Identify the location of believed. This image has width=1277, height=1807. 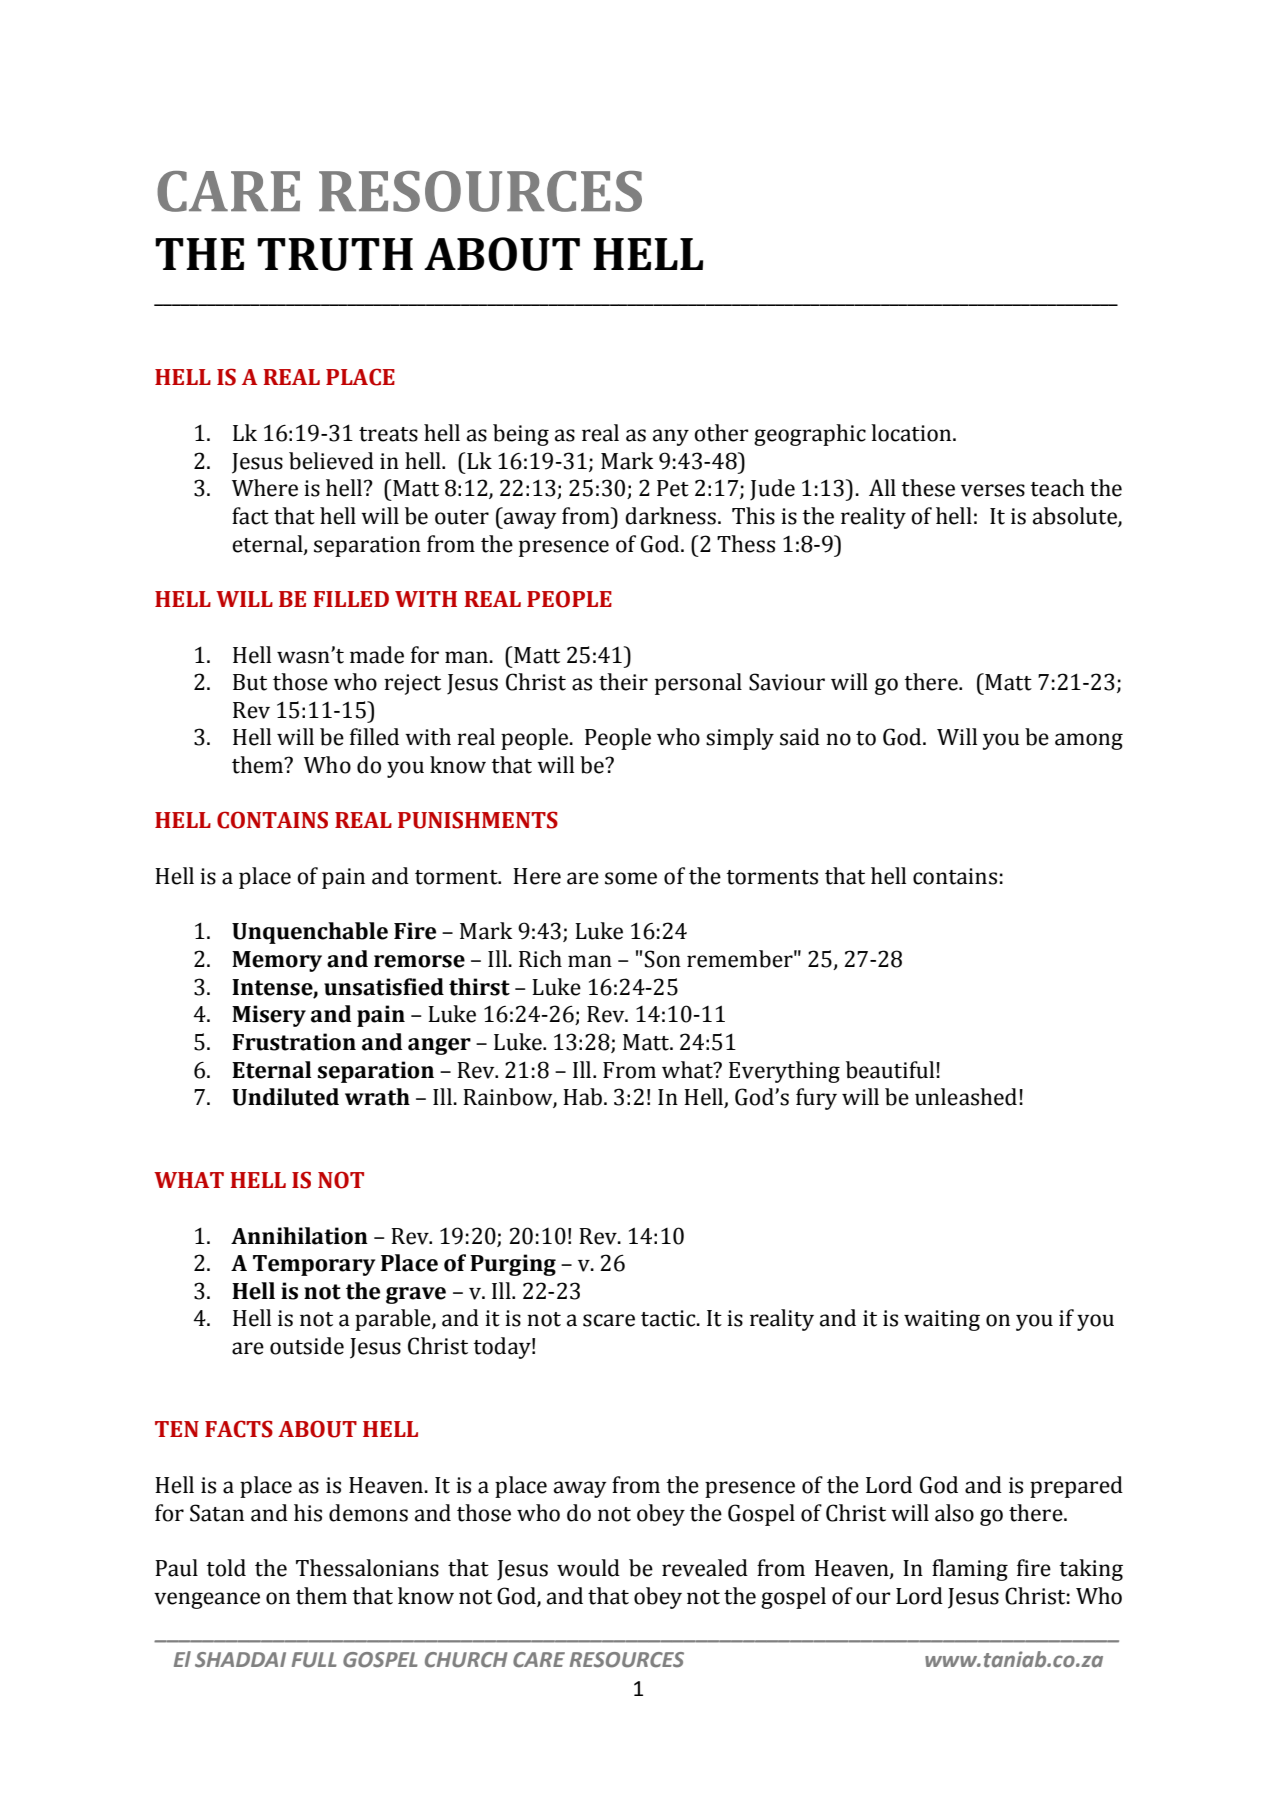
(331, 461).
